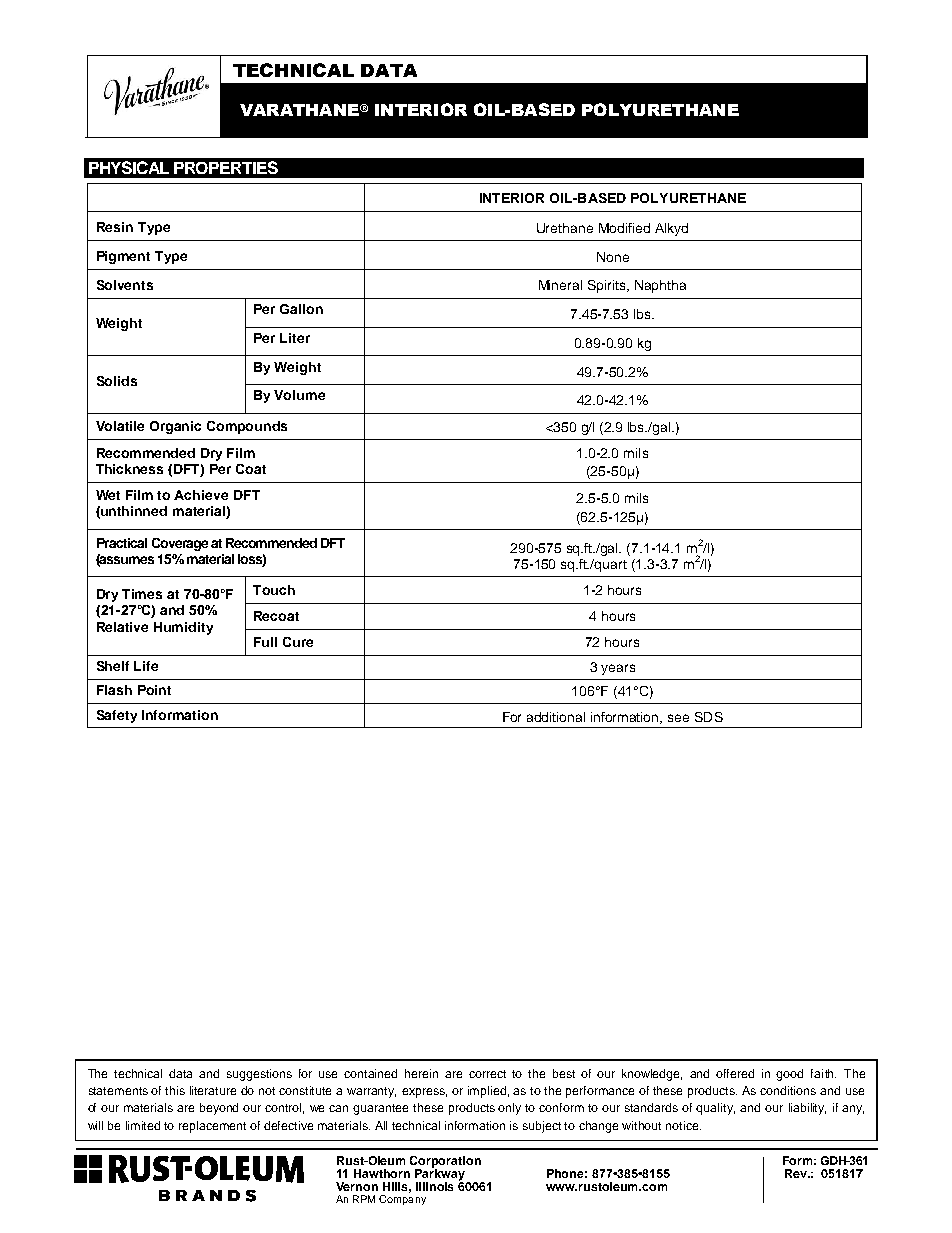 The width and height of the screenshot is (952, 1233). I want to click on replacement, so click(212, 1127).
